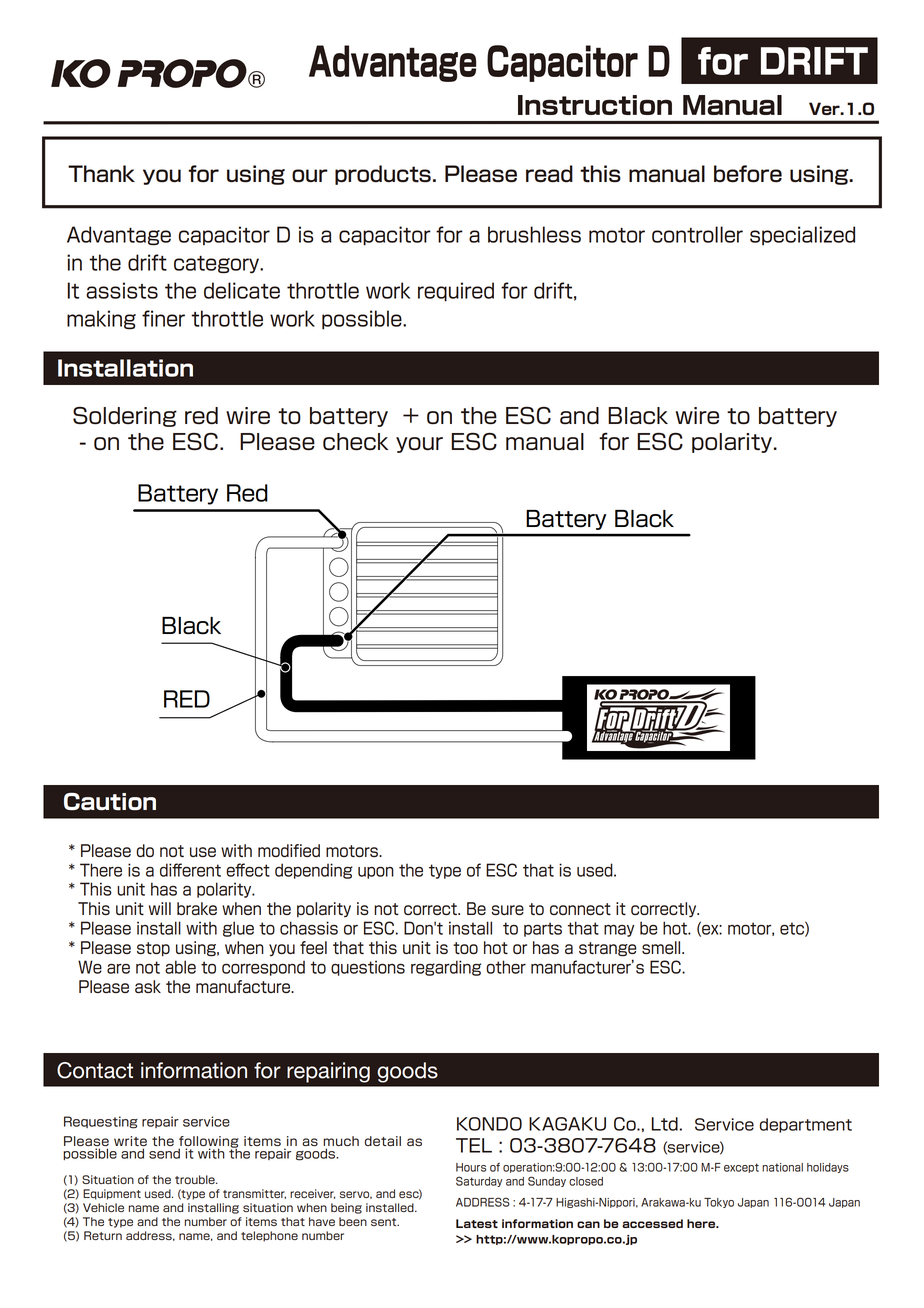 This screenshot has height=1308, width=924. What do you see at coordinates (383, 175) in the screenshot?
I see `products` at bounding box center [383, 175].
